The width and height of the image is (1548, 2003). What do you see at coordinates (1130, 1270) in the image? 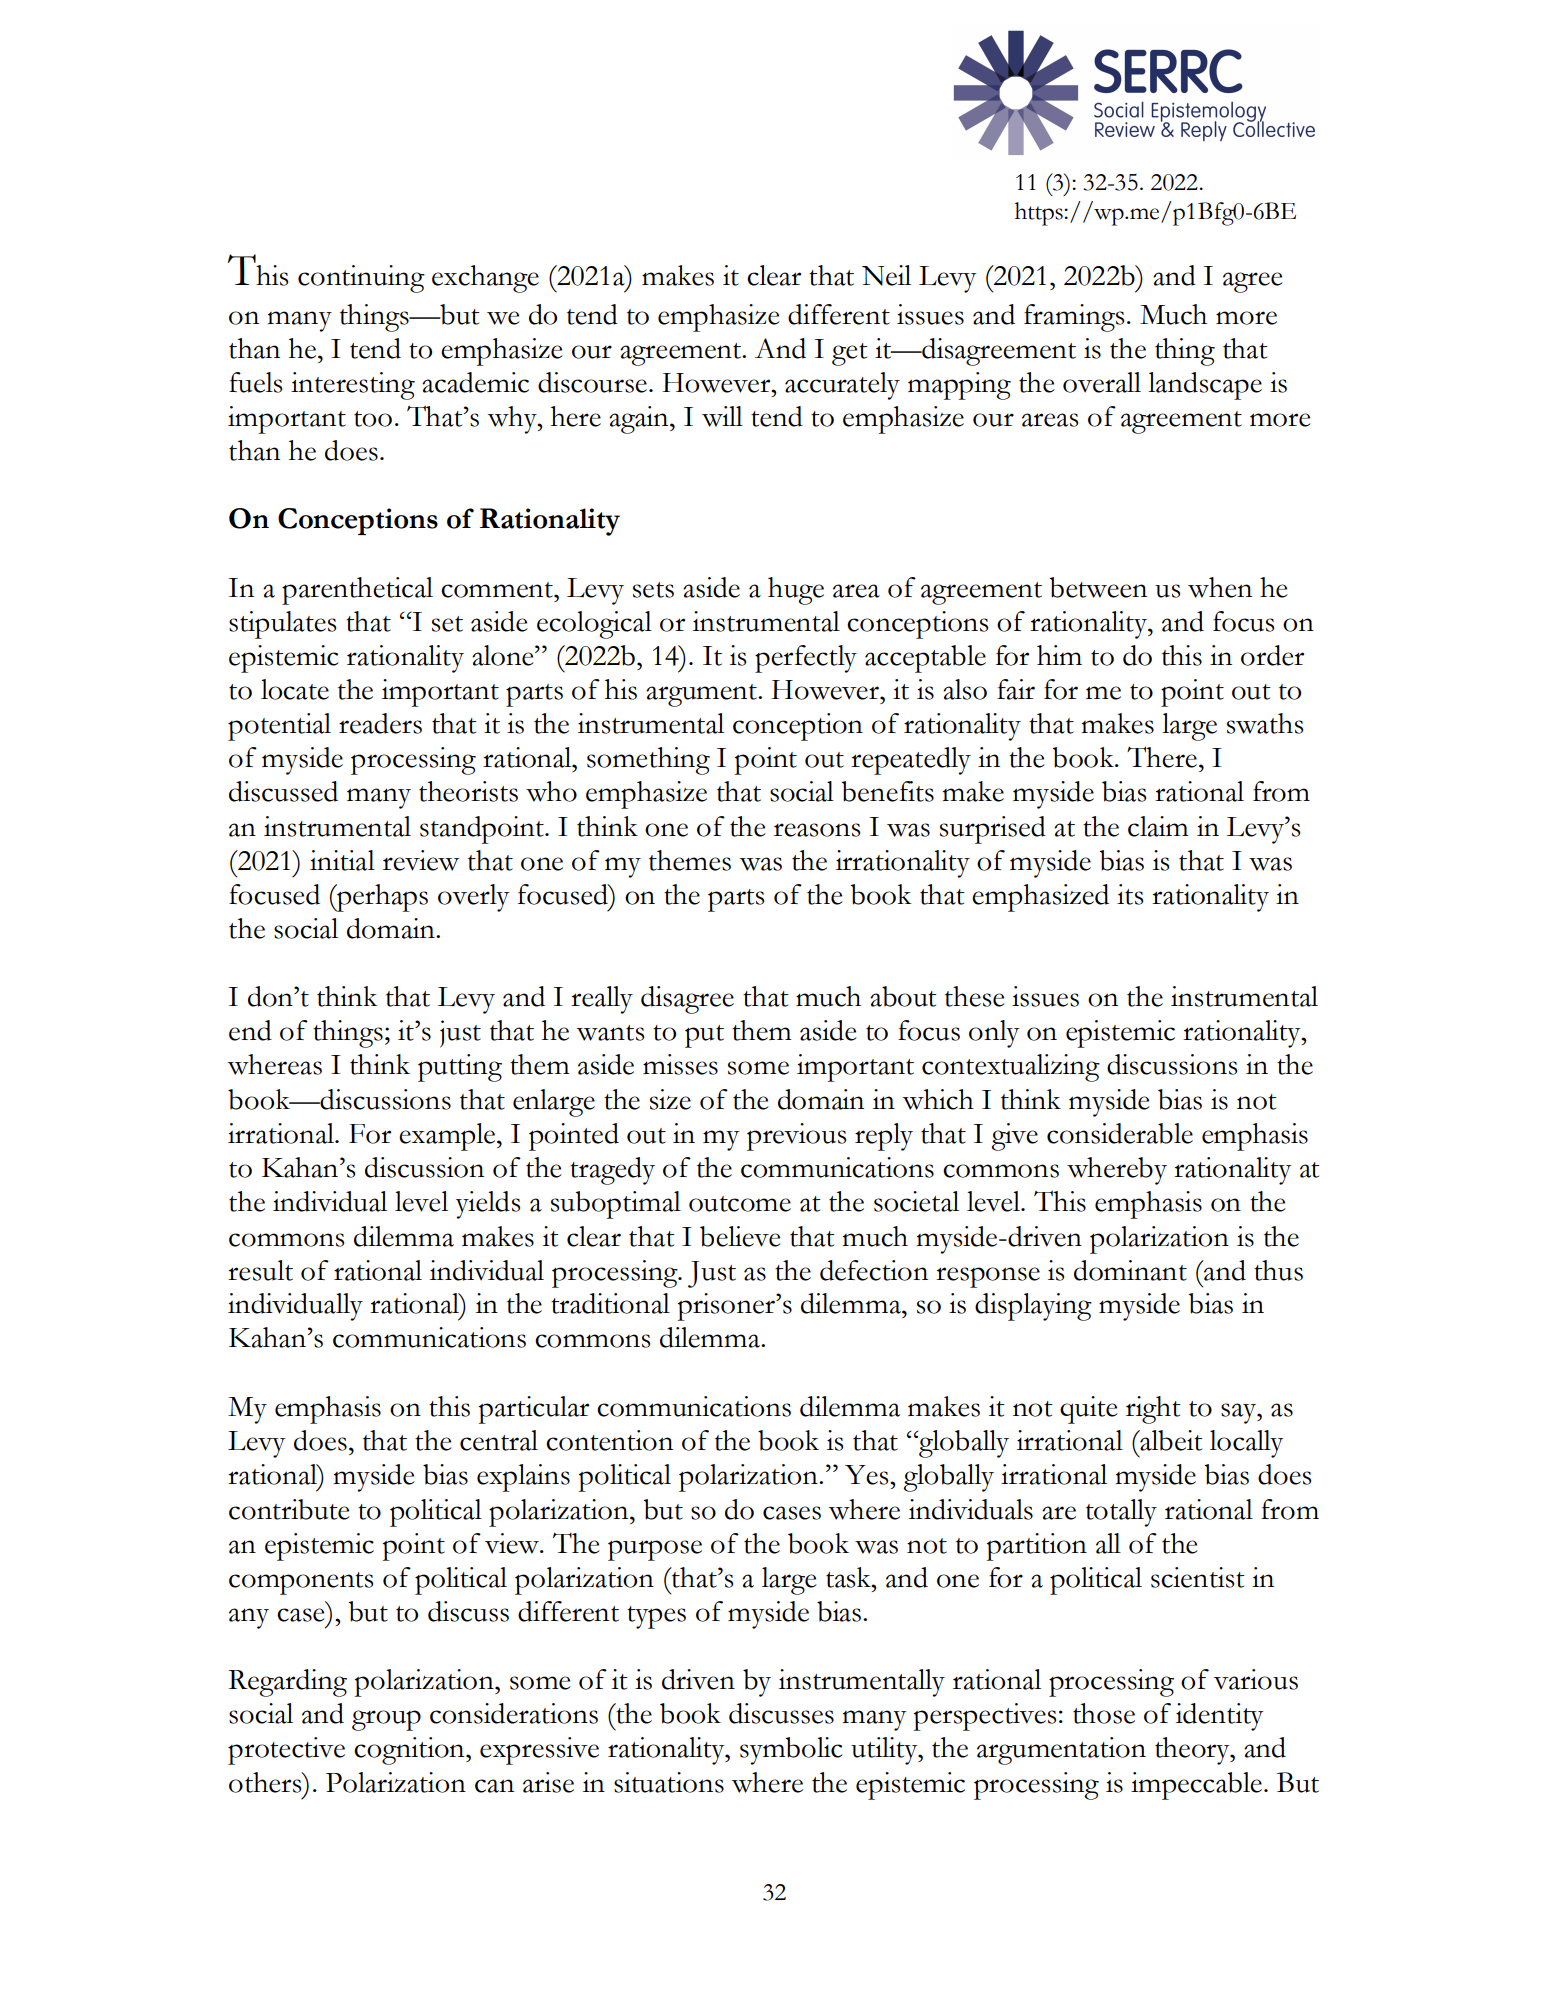
I see `dominant` at bounding box center [1130, 1270].
